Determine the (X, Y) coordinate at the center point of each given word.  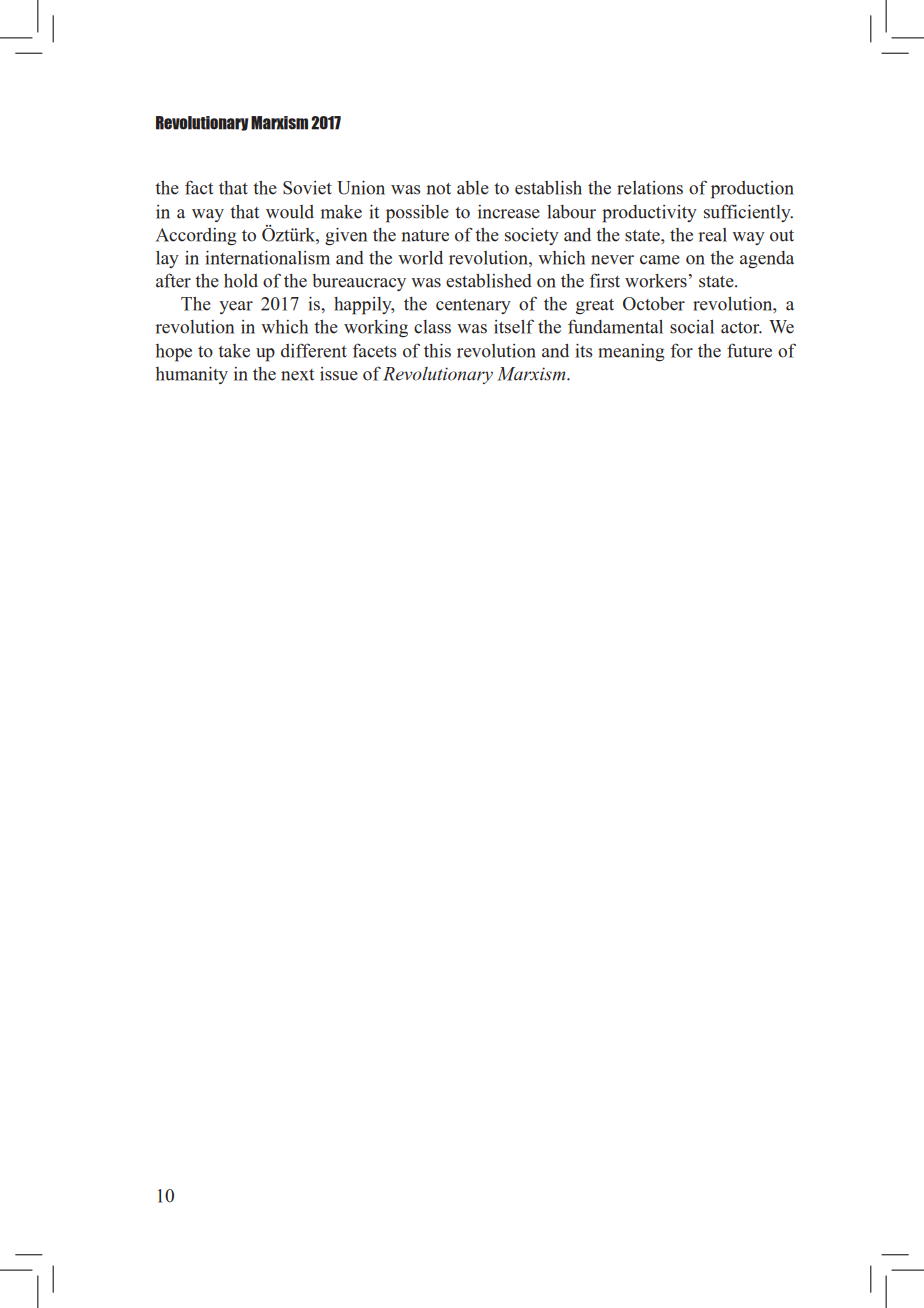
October (654, 304)
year (236, 307)
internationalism (267, 258)
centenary (473, 306)
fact (199, 187)
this (437, 351)
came (660, 260)
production (752, 190)
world (420, 258)
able (473, 188)
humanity (192, 375)
